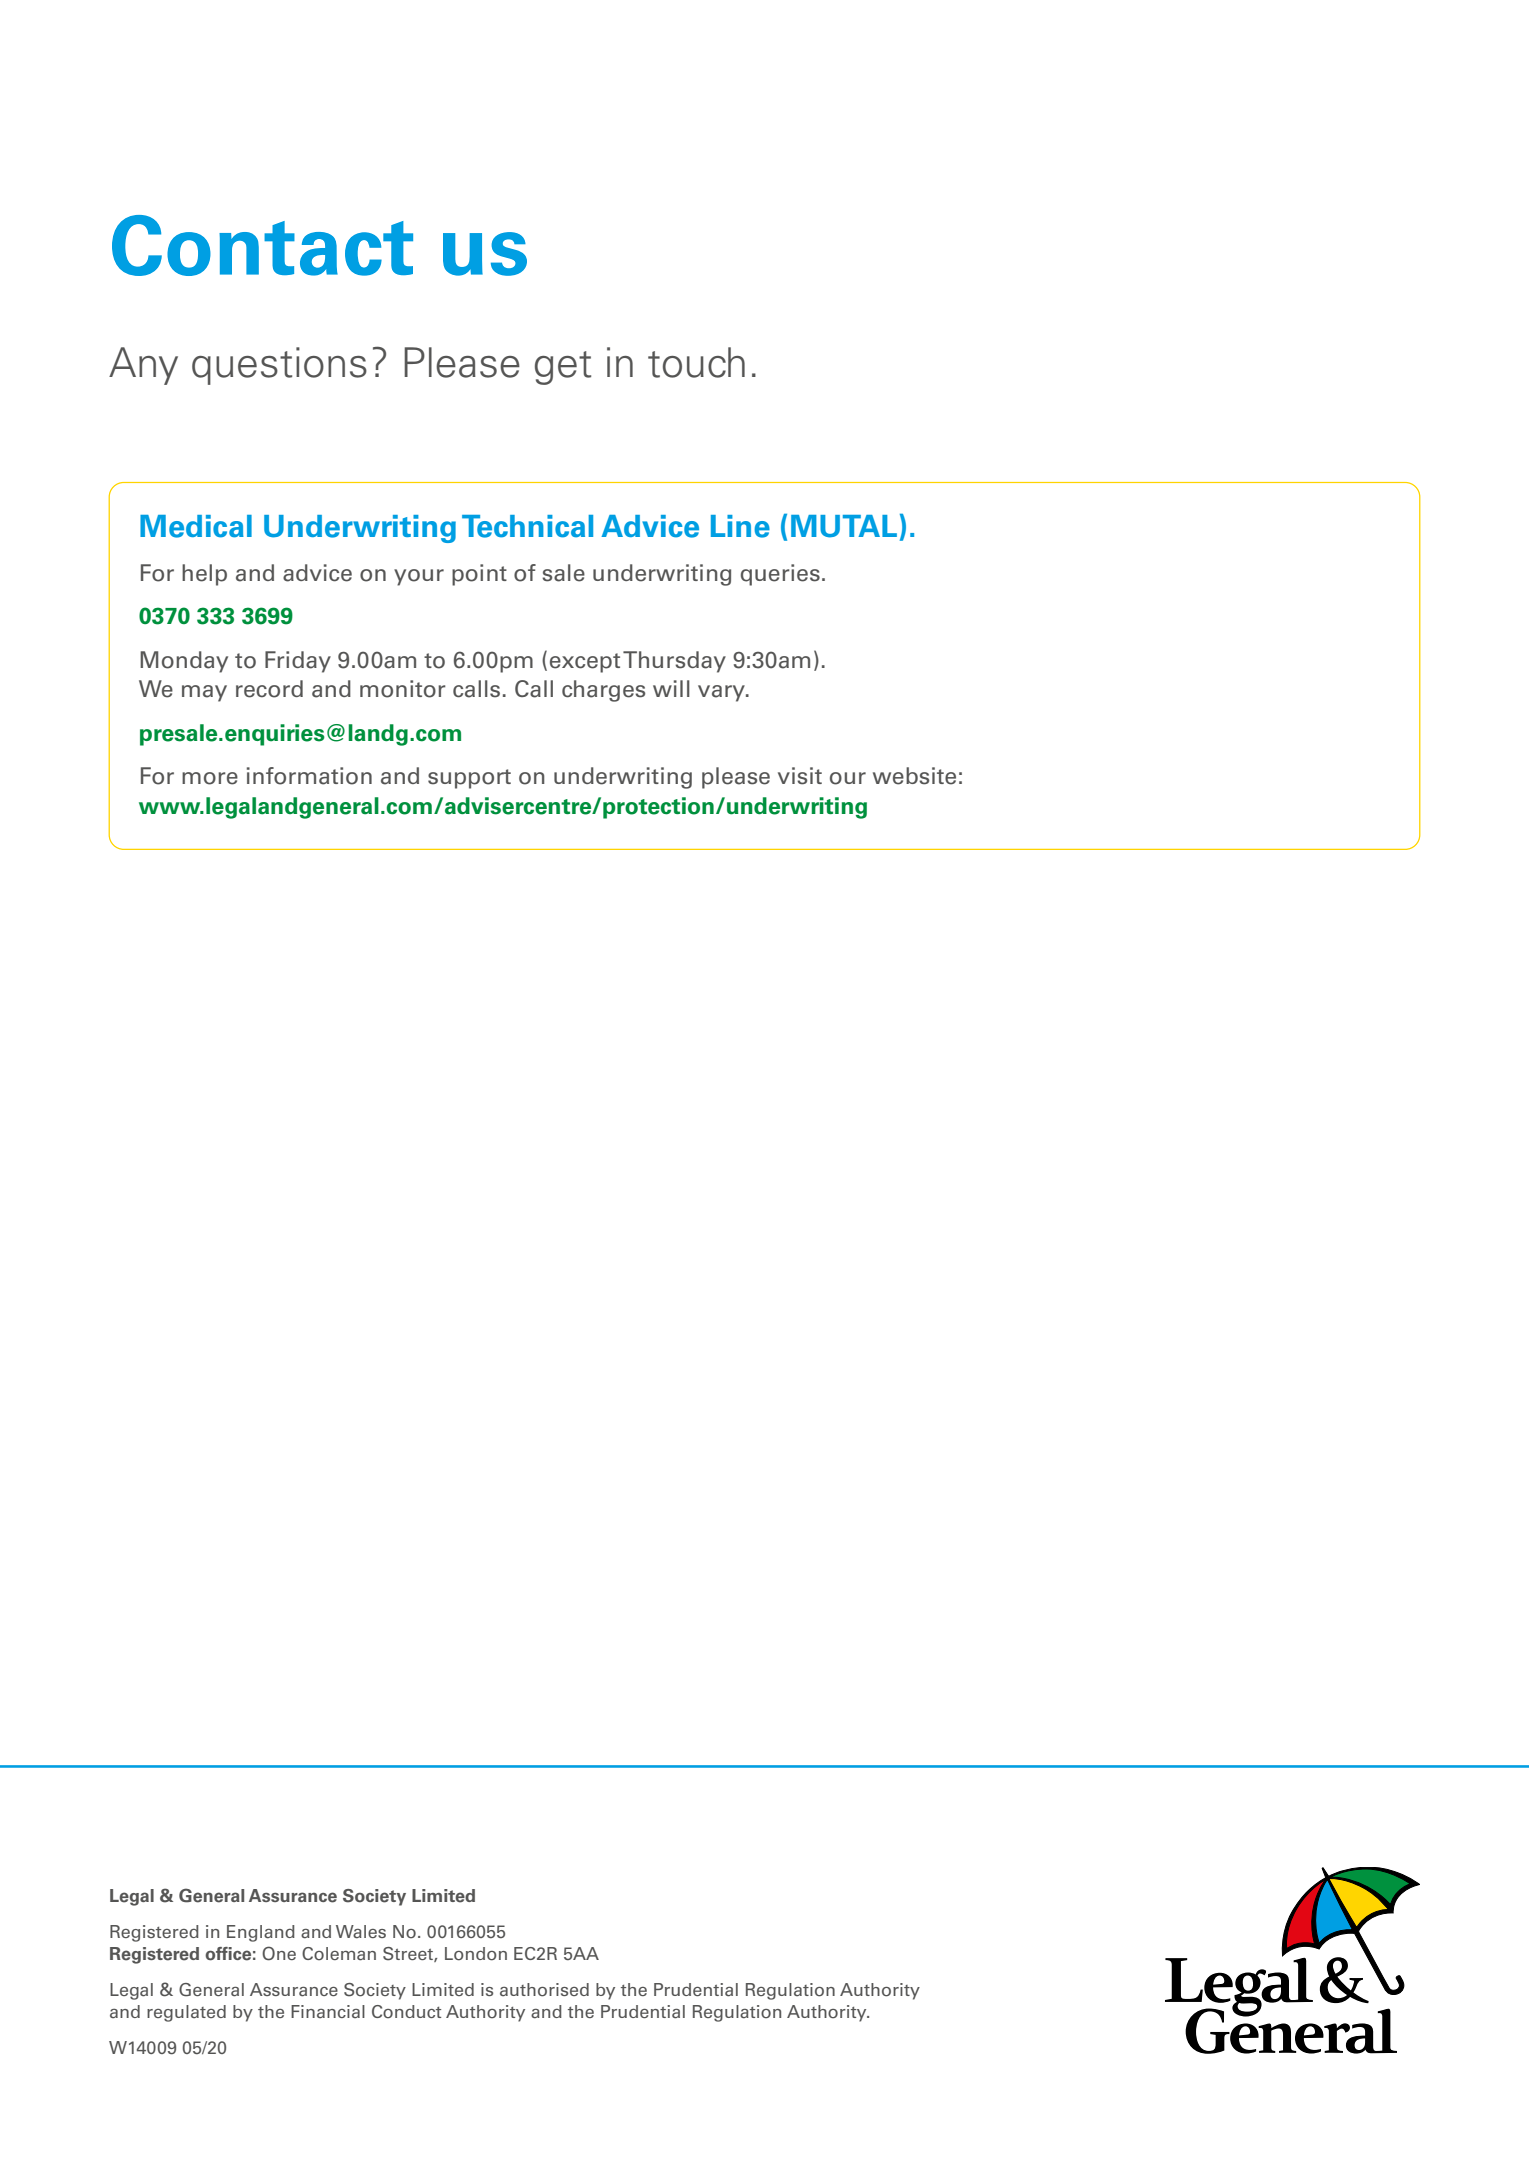 Image resolution: width=1529 pixels, height=2163 pixels. Describe the element at coordinates (563, 368) in the image. I see `get` at that location.
